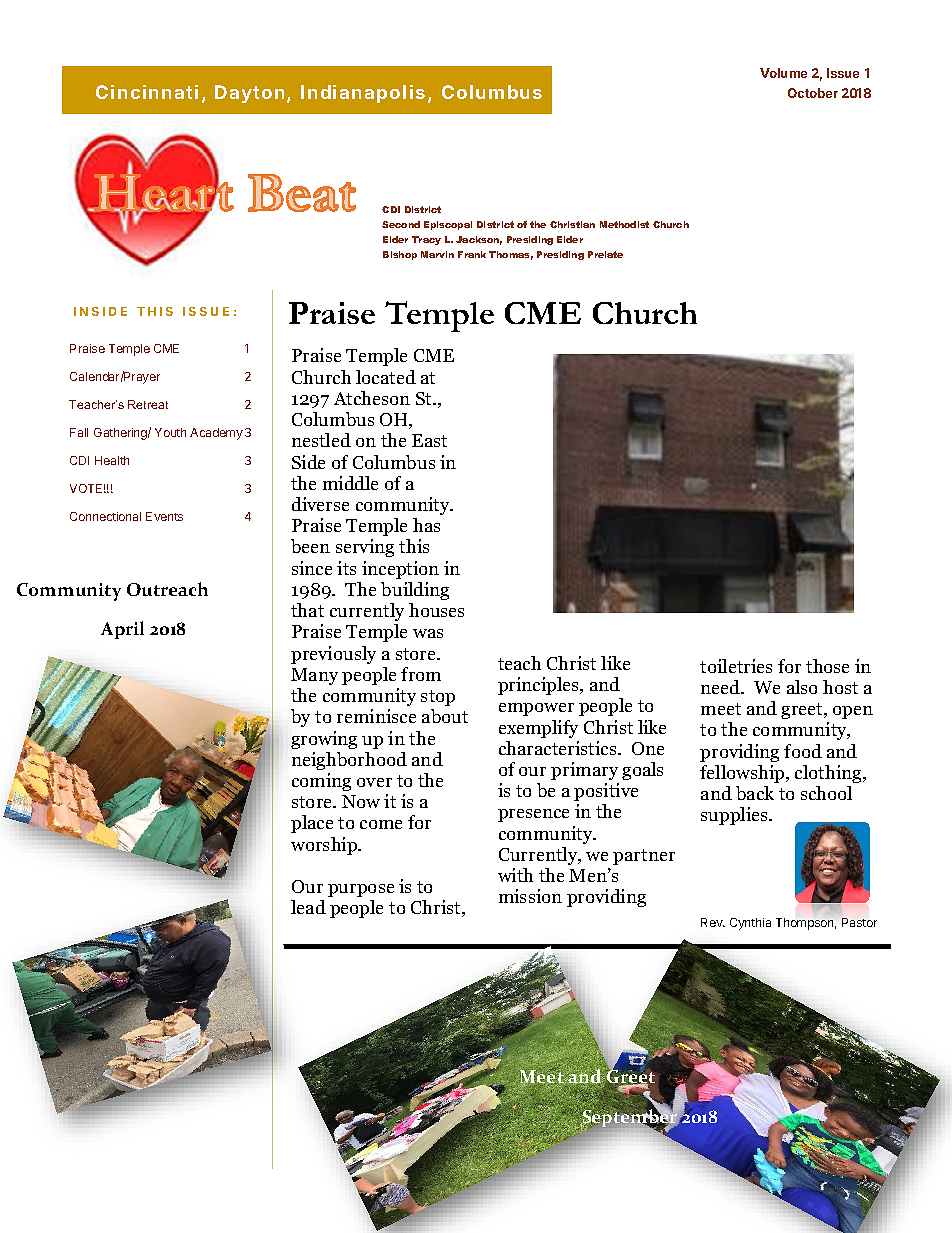  I want to click on was, so click(428, 633).
